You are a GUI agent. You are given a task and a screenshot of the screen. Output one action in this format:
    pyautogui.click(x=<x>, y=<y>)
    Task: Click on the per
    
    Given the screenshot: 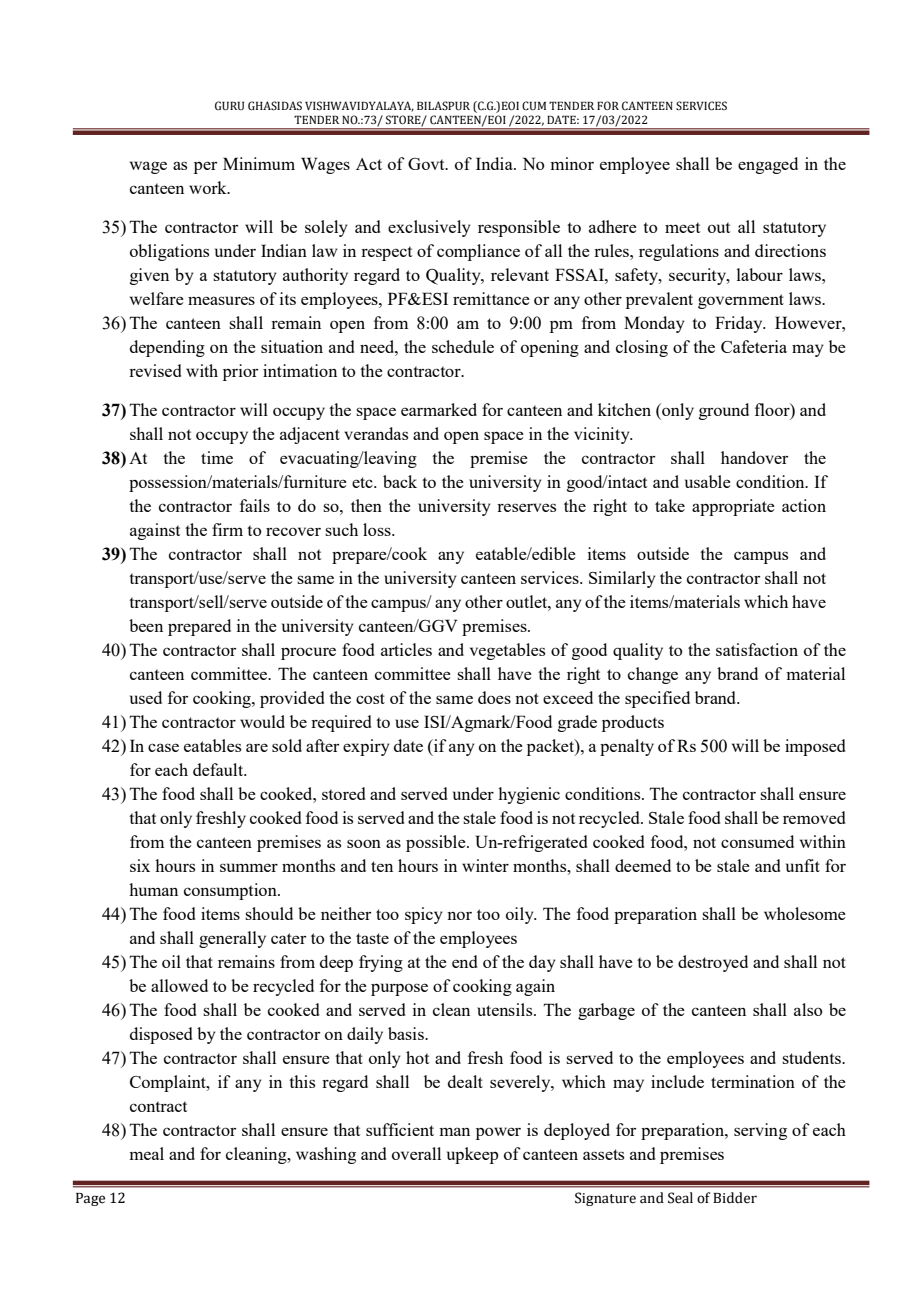 What is the action you would take?
    pyautogui.click(x=205, y=167)
